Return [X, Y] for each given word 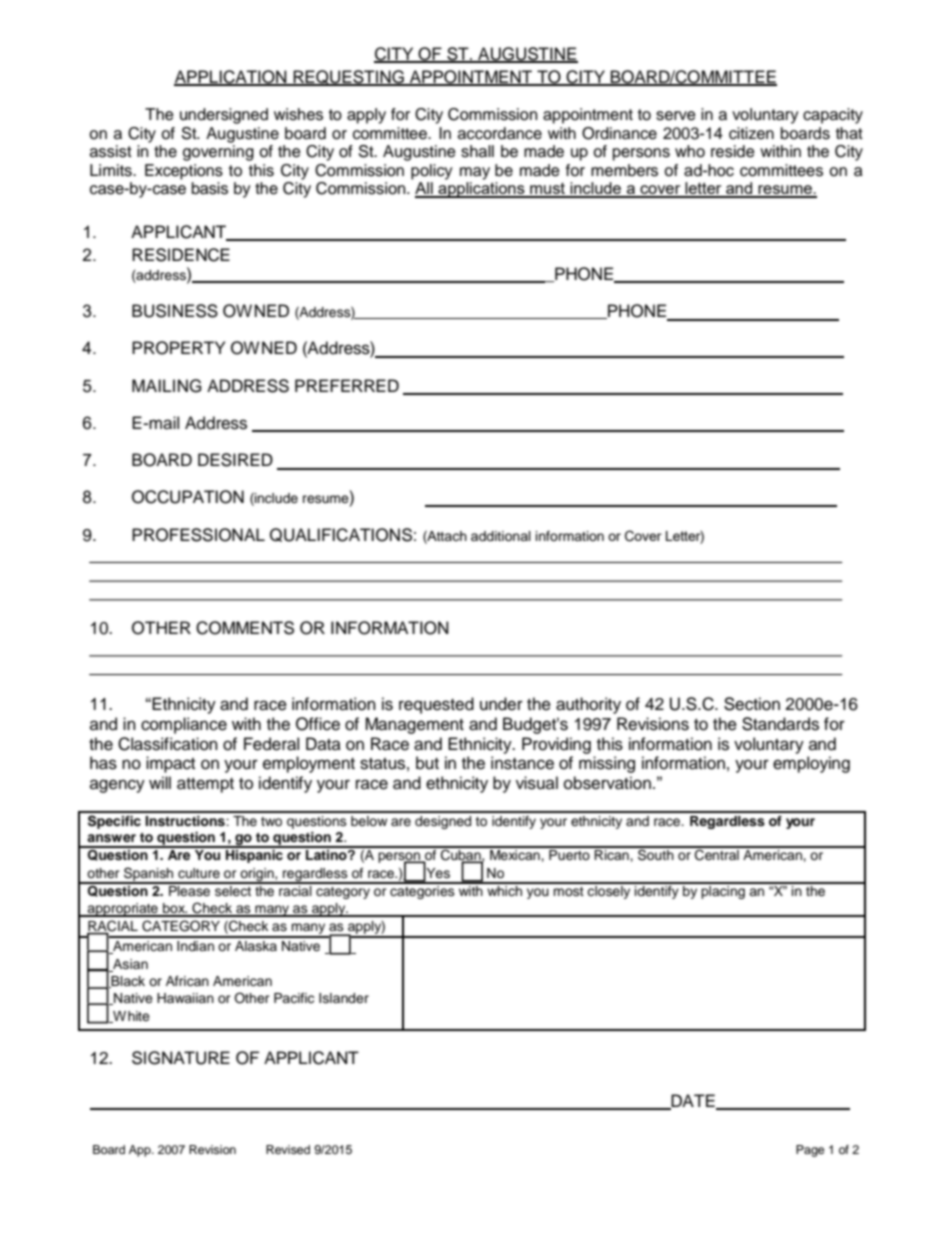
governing [218, 153]
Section [752, 704]
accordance [500, 133]
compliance [184, 725]
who [690, 151]
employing [811, 764]
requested [436, 705]
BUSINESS [175, 311]
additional [501, 536]
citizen [751, 133]
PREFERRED [347, 385]
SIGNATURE [181, 1058]
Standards [780, 724]
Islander [344, 998]
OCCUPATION [188, 497]
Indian [195, 946]
